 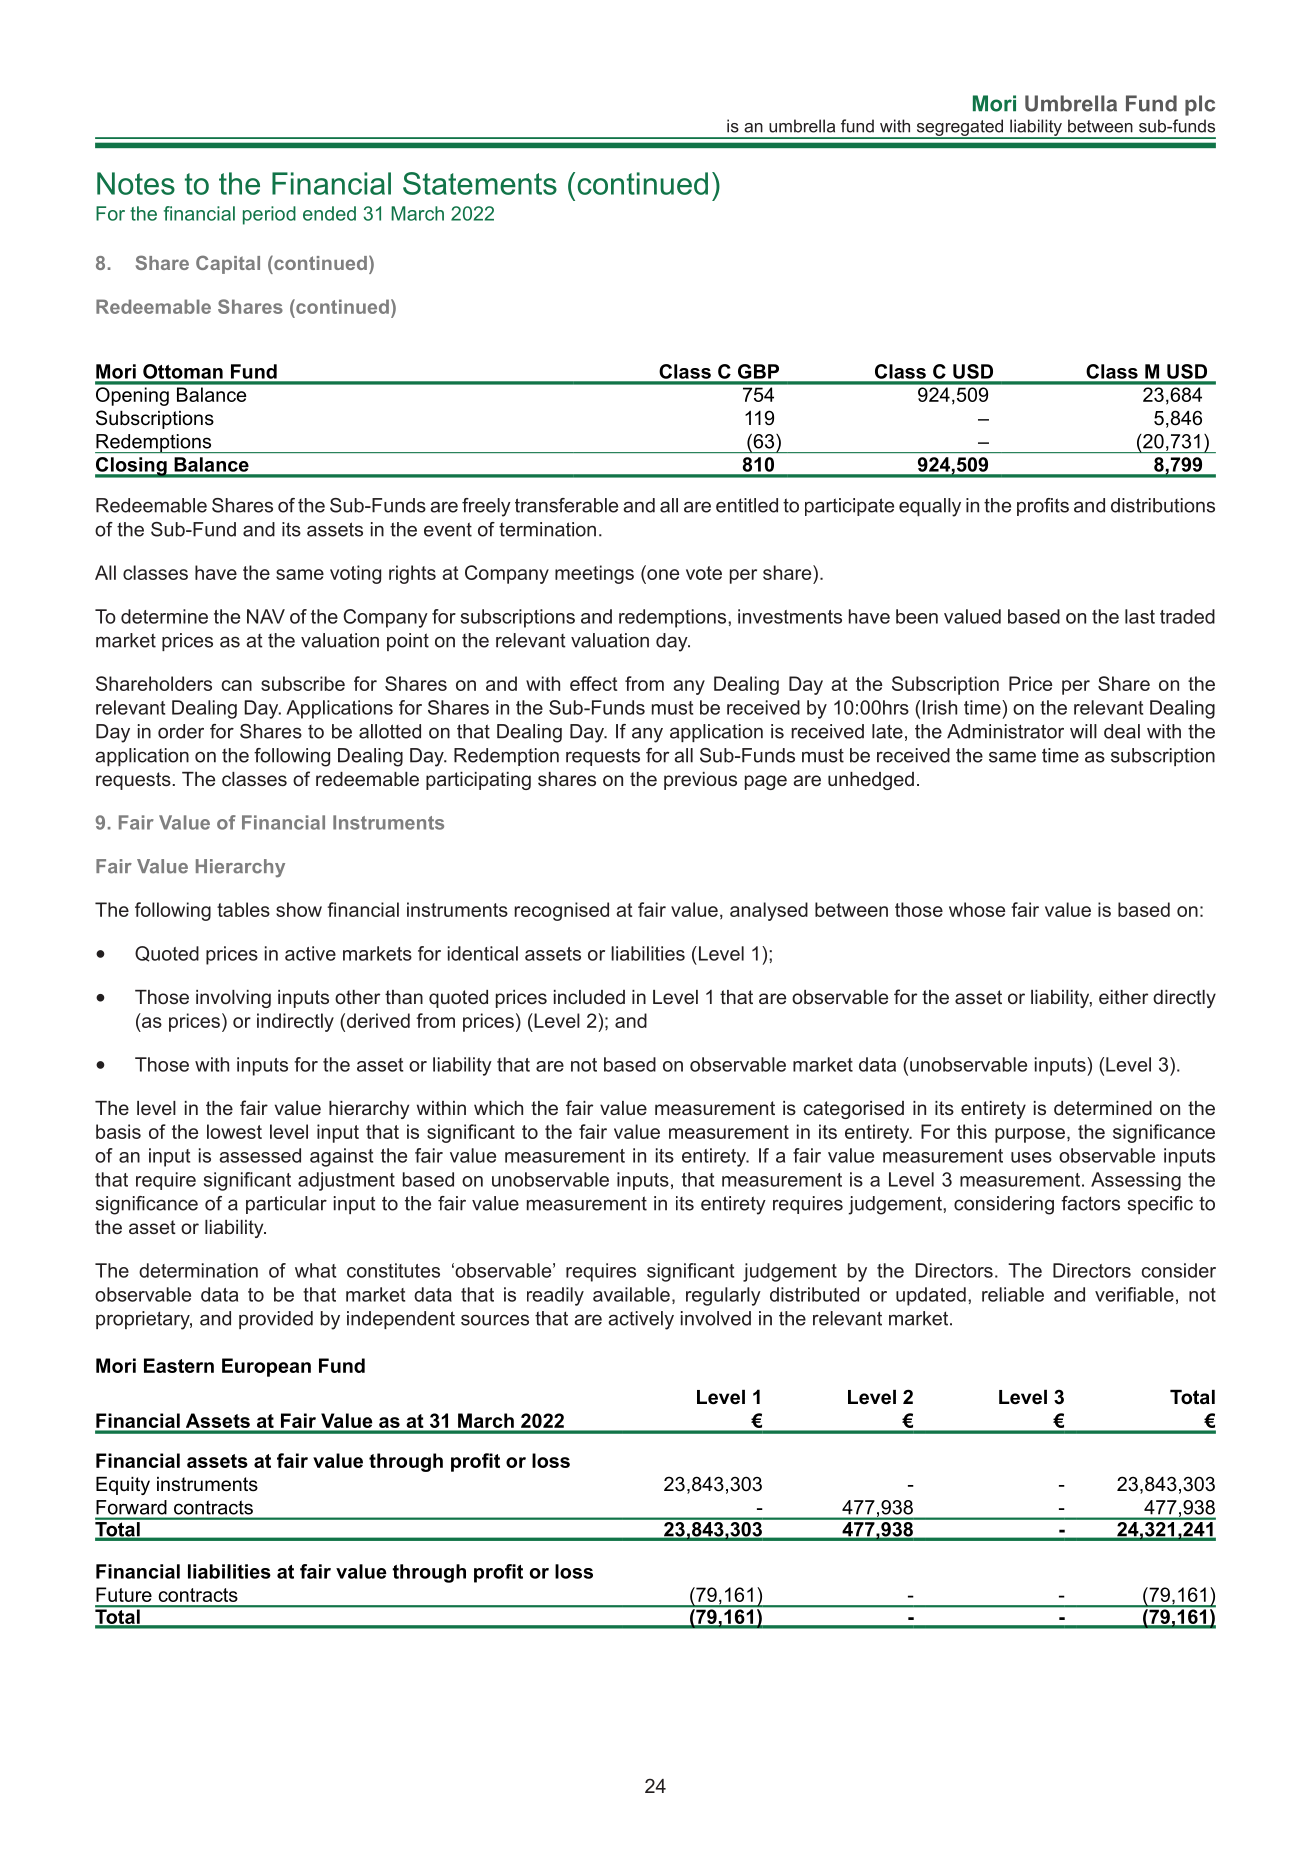 I want to click on distributions, so click(x=1163, y=505).
